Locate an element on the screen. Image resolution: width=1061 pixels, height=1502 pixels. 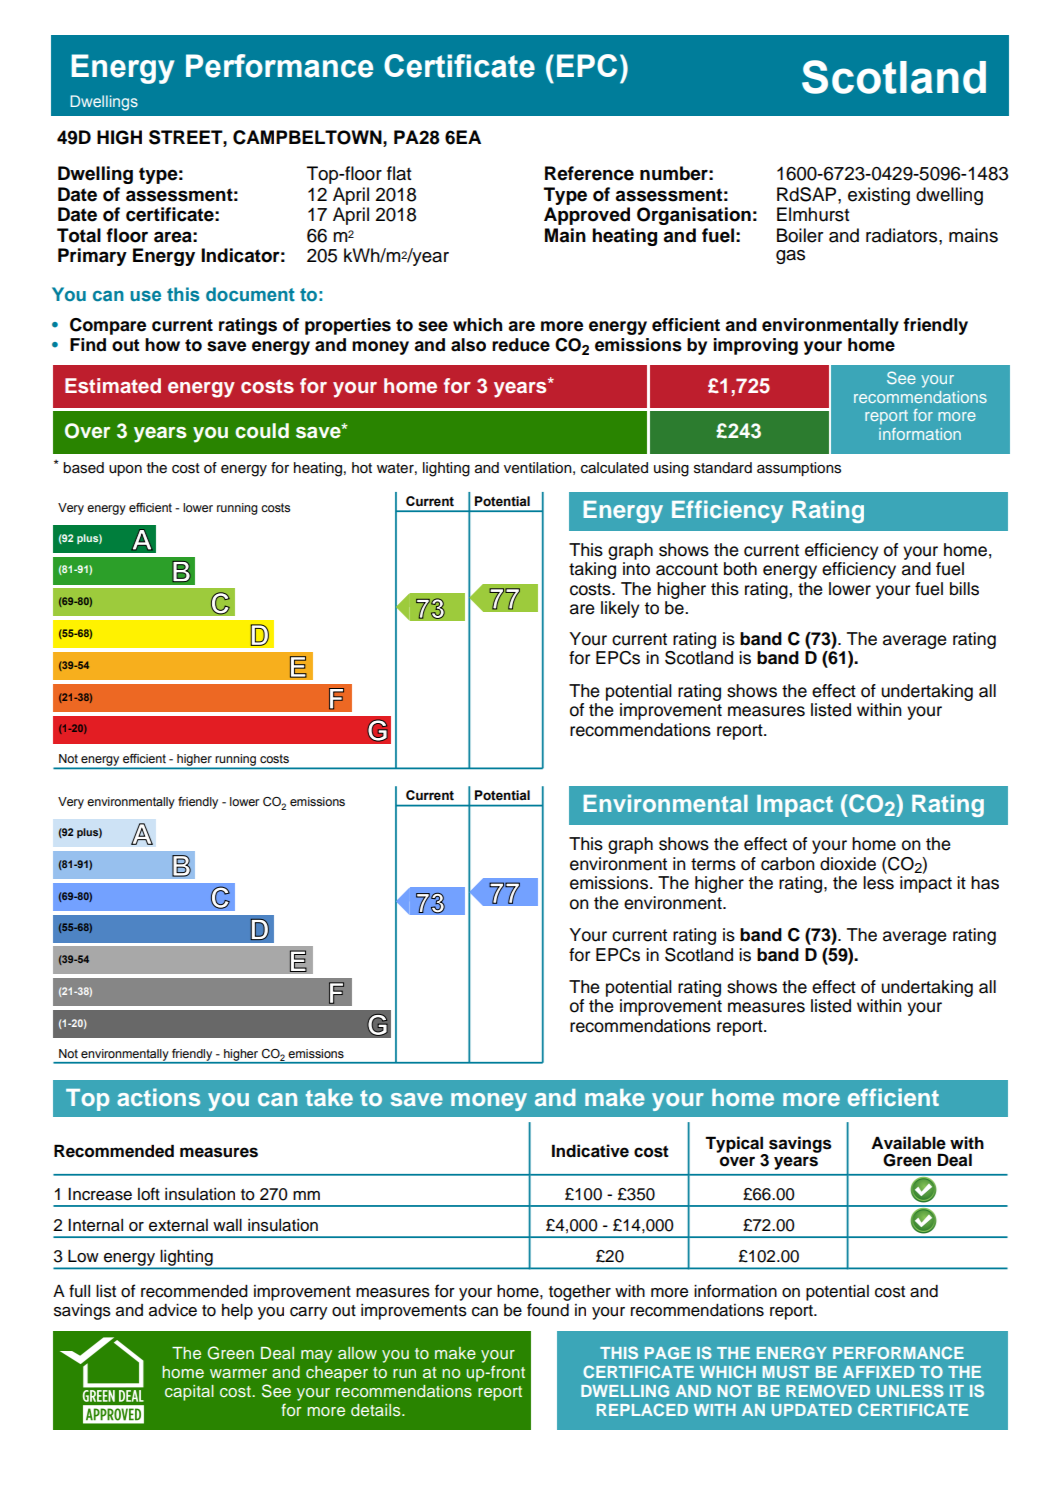
Approved is located at coordinates (587, 216).
